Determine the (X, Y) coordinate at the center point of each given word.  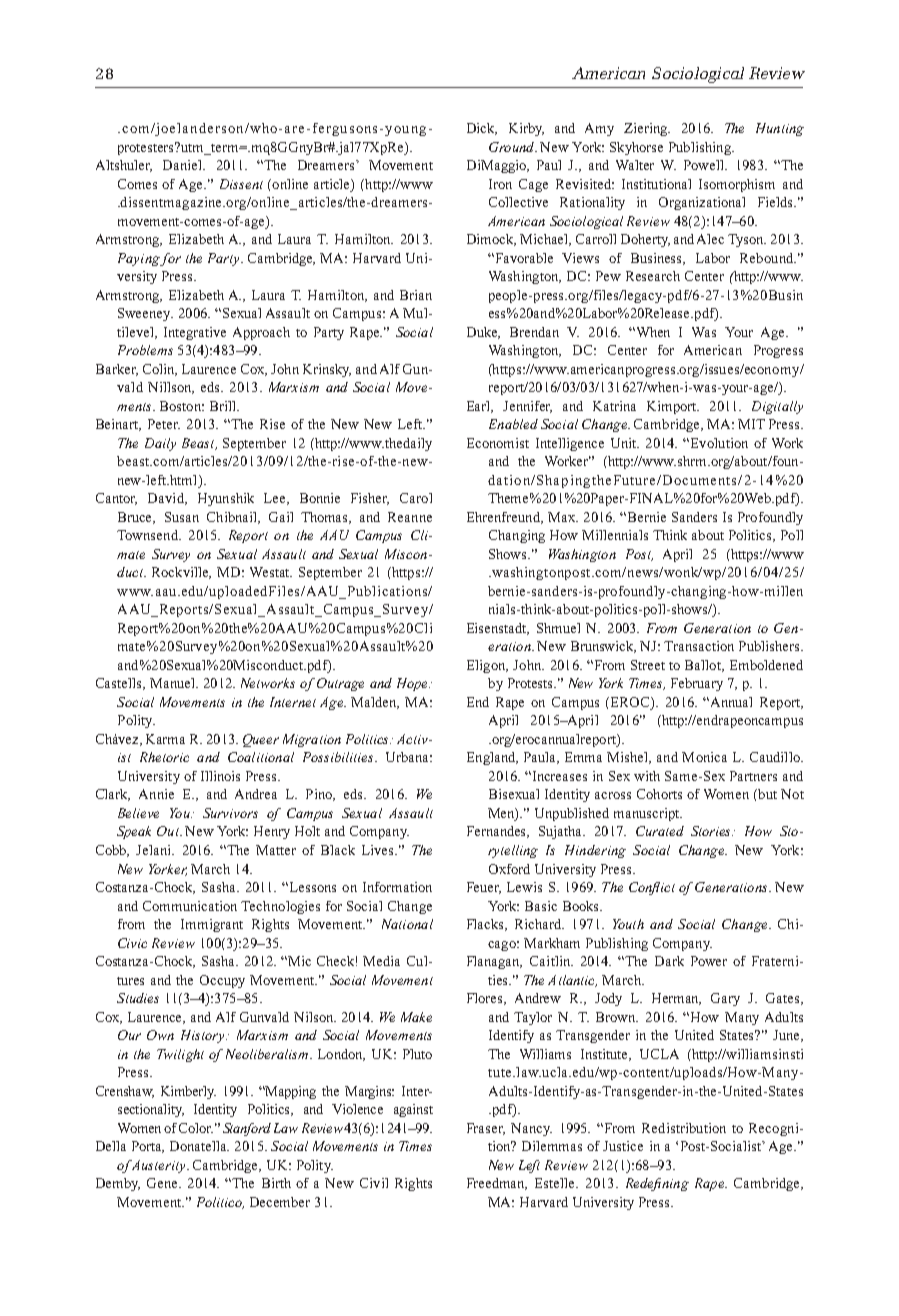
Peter (164, 424)
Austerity (158, 1166)
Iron (500, 184)
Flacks (487, 925)
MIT (751, 424)
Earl (480, 407)
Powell (705, 165)
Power (709, 961)
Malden (375, 703)
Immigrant (212, 925)
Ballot (704, 666)
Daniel (184, 165)
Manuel (173, 683)
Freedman (497, 1184)
